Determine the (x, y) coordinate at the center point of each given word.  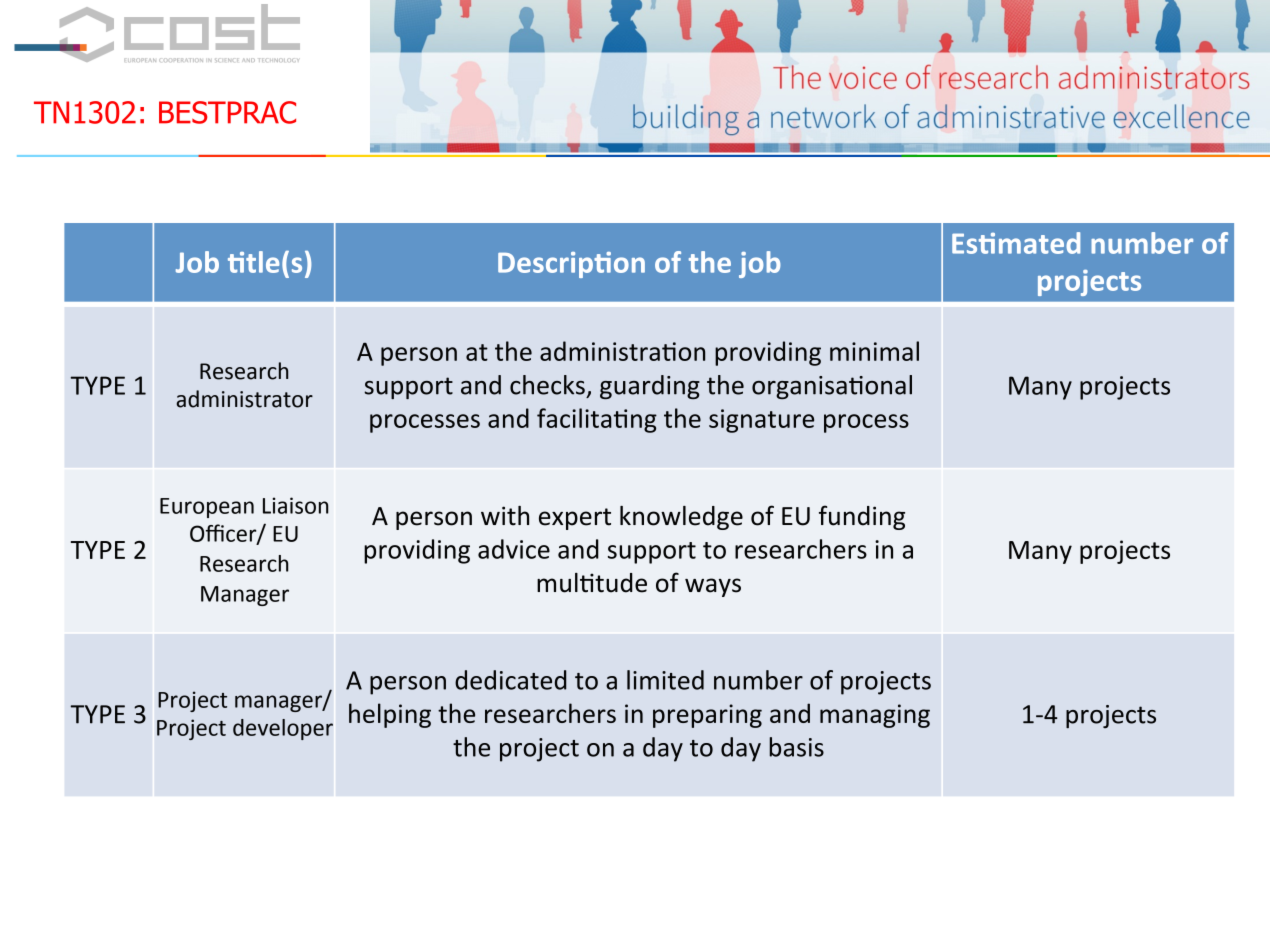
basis (796, 747)
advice (514, 549)
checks (547, 385)
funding (862, 517)
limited (665, 680)
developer (283, 729)
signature (761, 421)
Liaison (296, 505)
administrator (244, 399)
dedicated (511, 680)
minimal (874, 351)
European (207, 508)
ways (713, 587)
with (505, 516)
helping (390, 715)
